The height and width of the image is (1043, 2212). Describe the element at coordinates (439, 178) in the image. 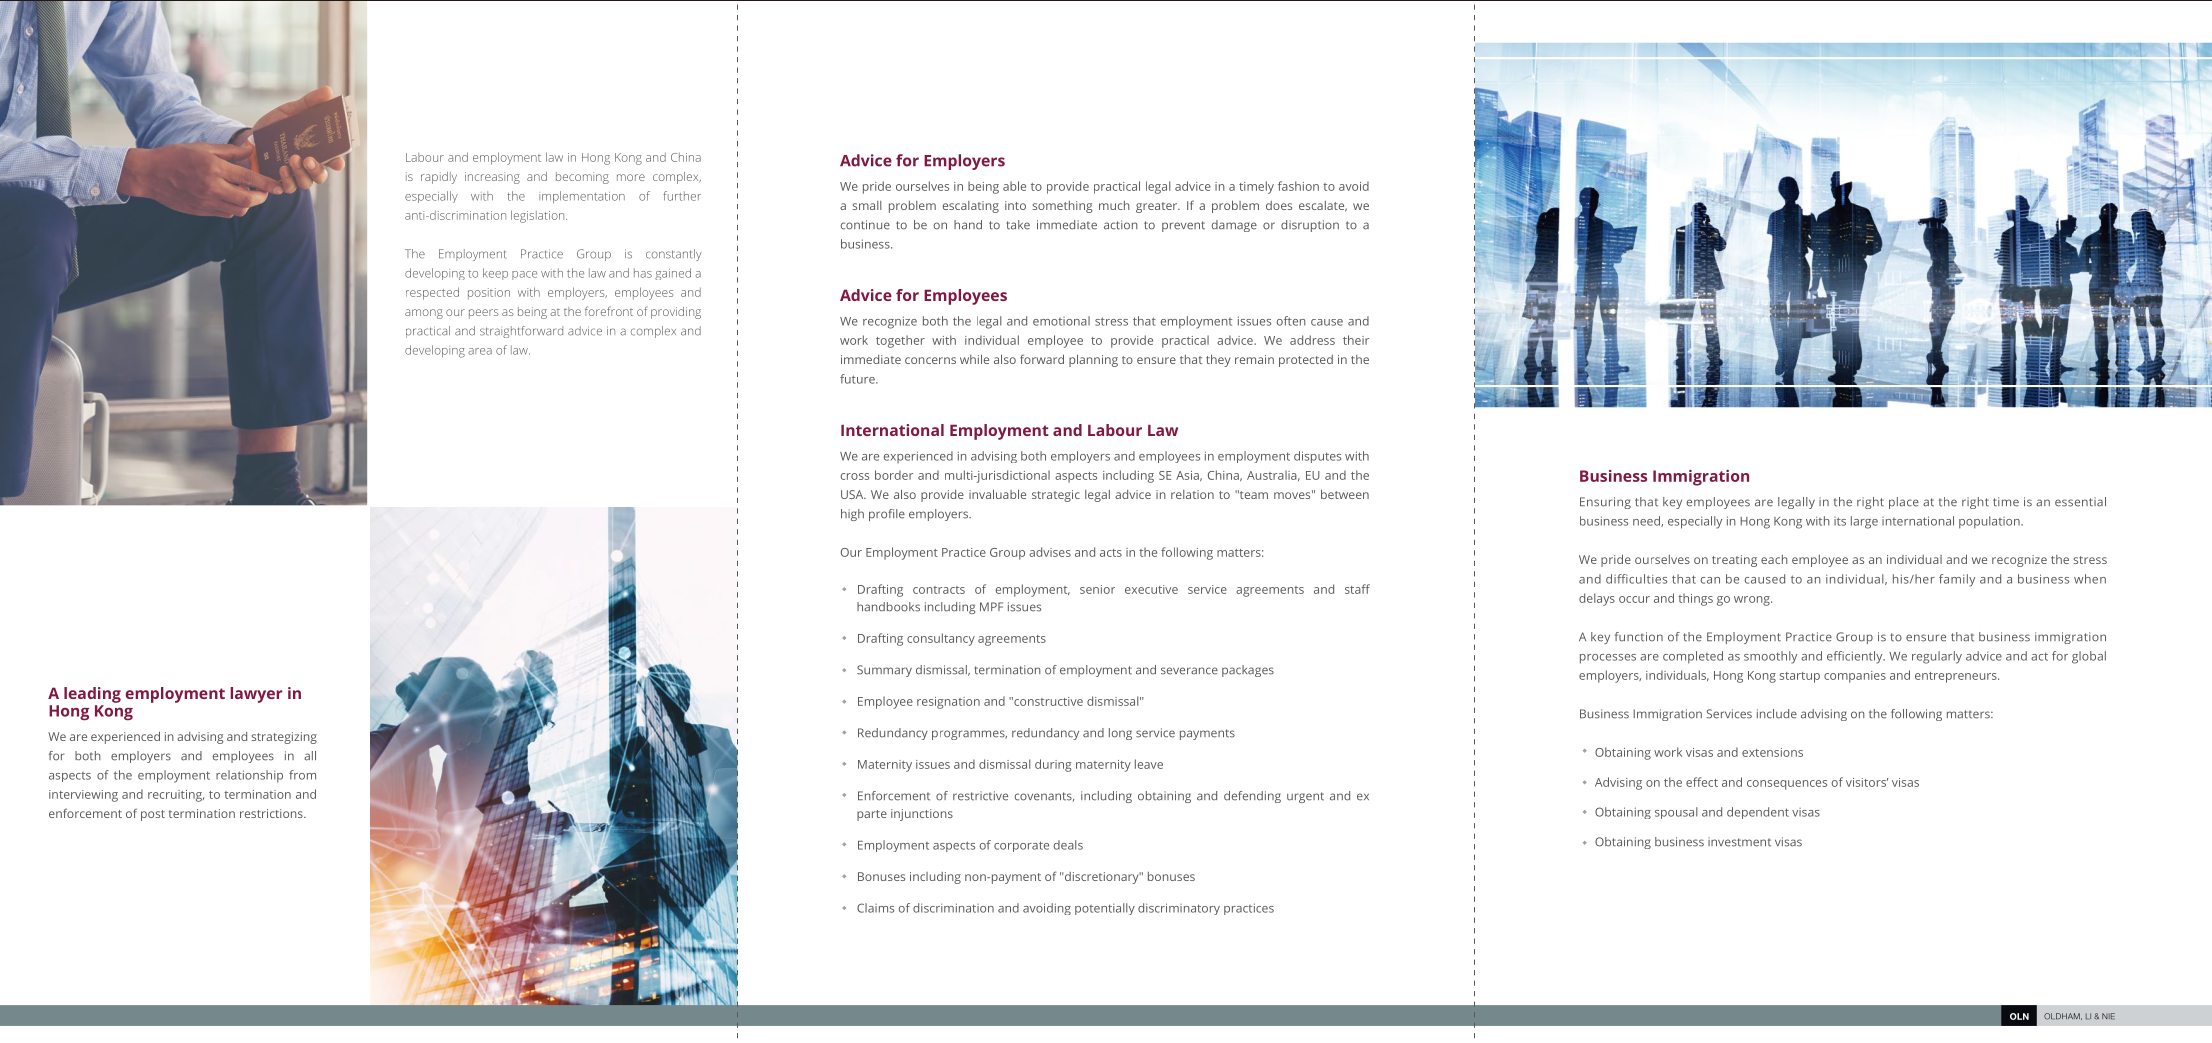

I see `rapidly` at that location.
